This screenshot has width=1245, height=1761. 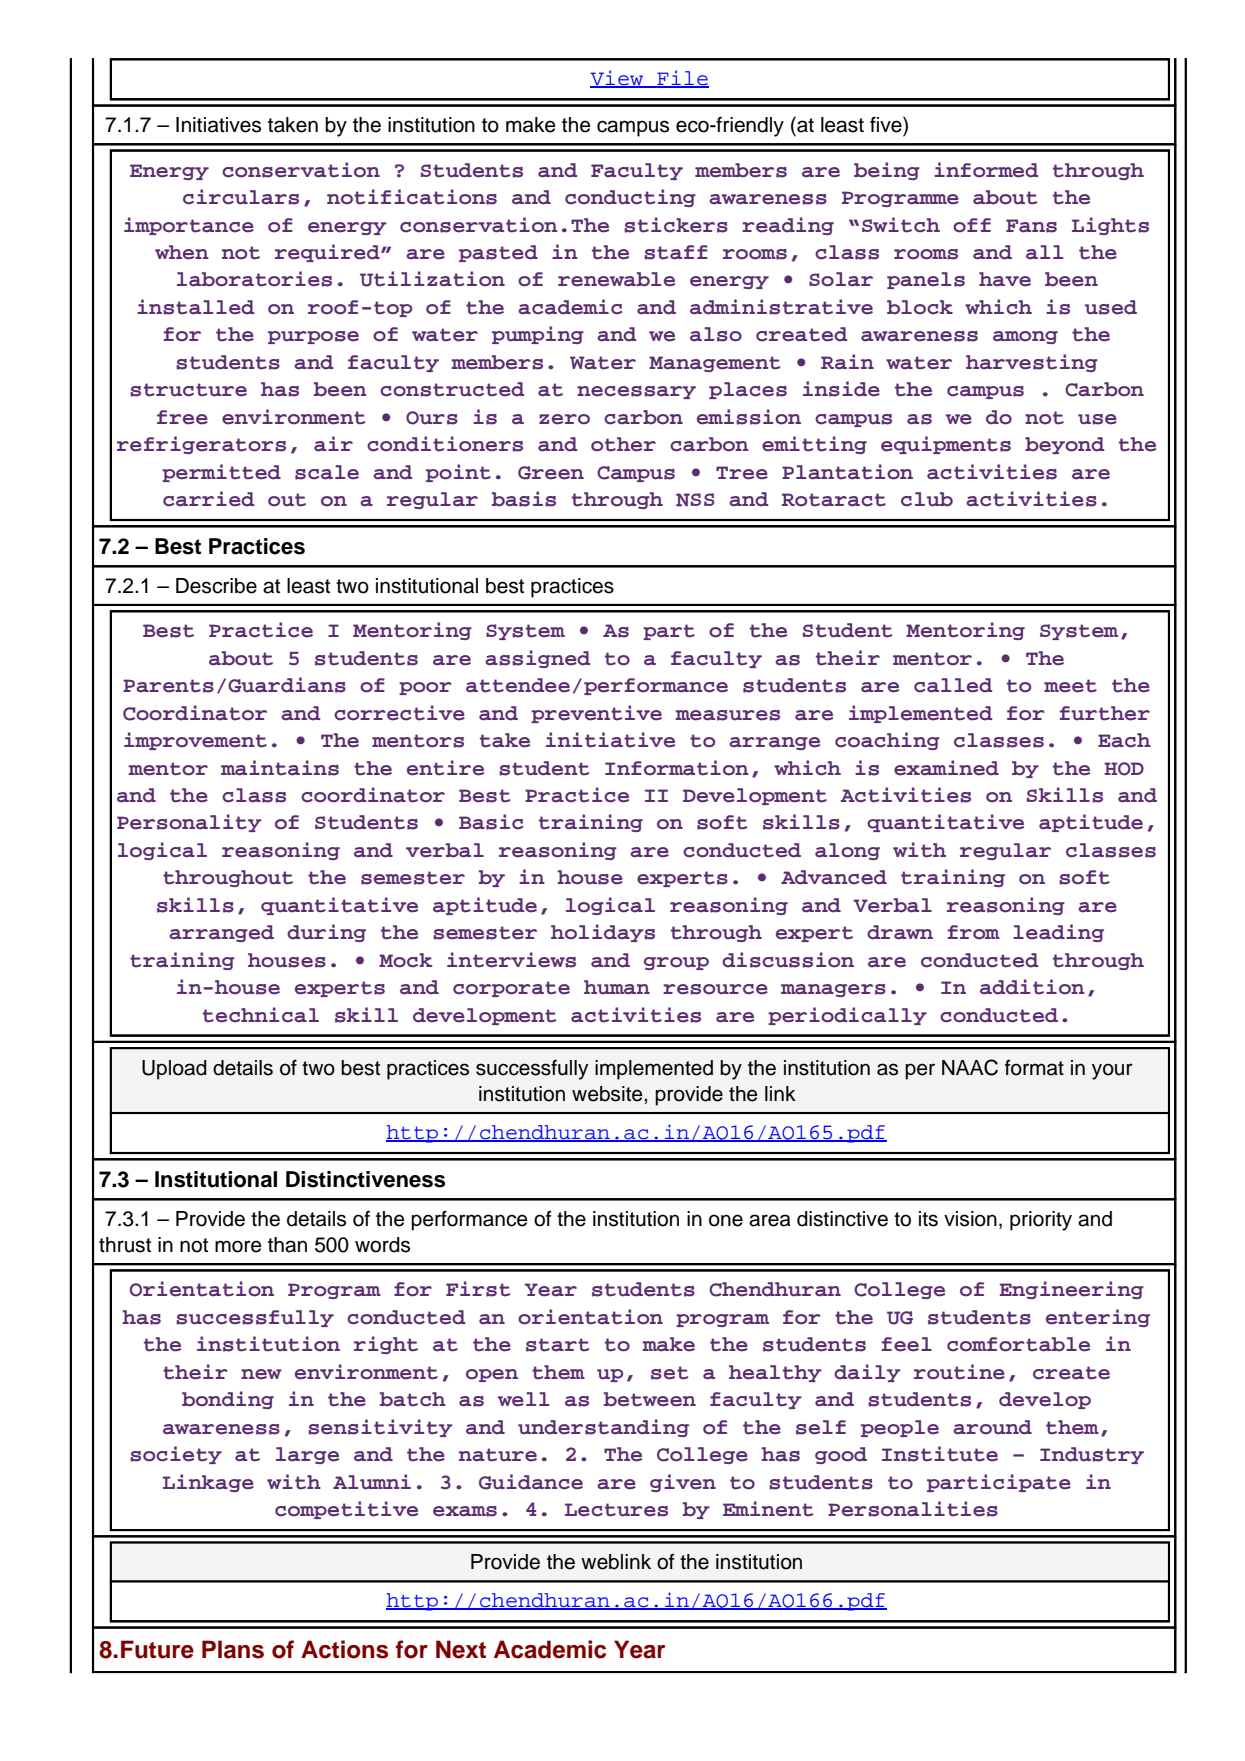 I want to click on Personality, so click(x=189, y=823).
